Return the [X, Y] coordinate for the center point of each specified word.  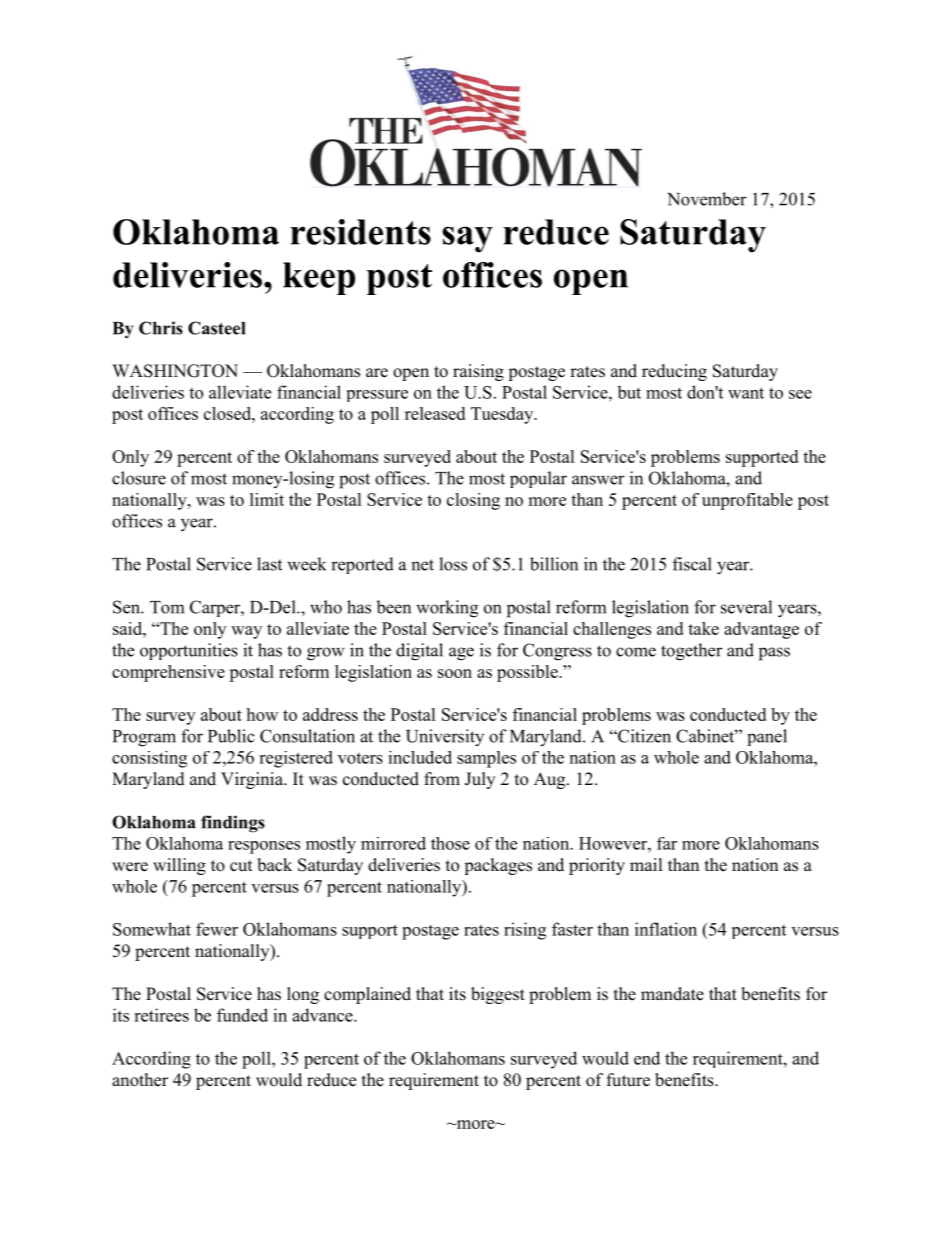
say [467, 239]
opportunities [189, 651]
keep [319, 278]
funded [242, 1015]
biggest [498, 995]
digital [419, 652]
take [703, 628]
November [707, 199]
